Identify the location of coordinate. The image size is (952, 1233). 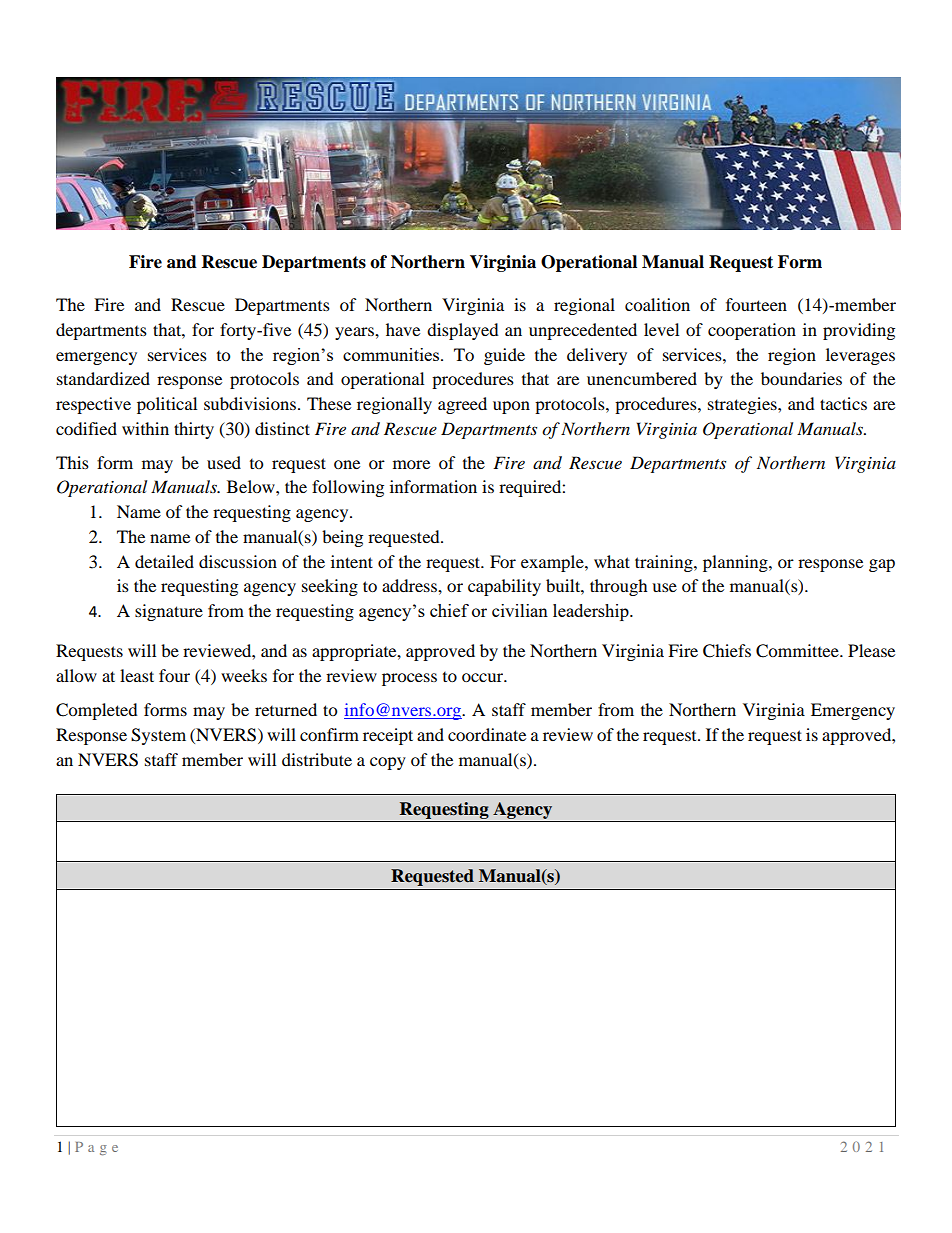
(487, 734).
